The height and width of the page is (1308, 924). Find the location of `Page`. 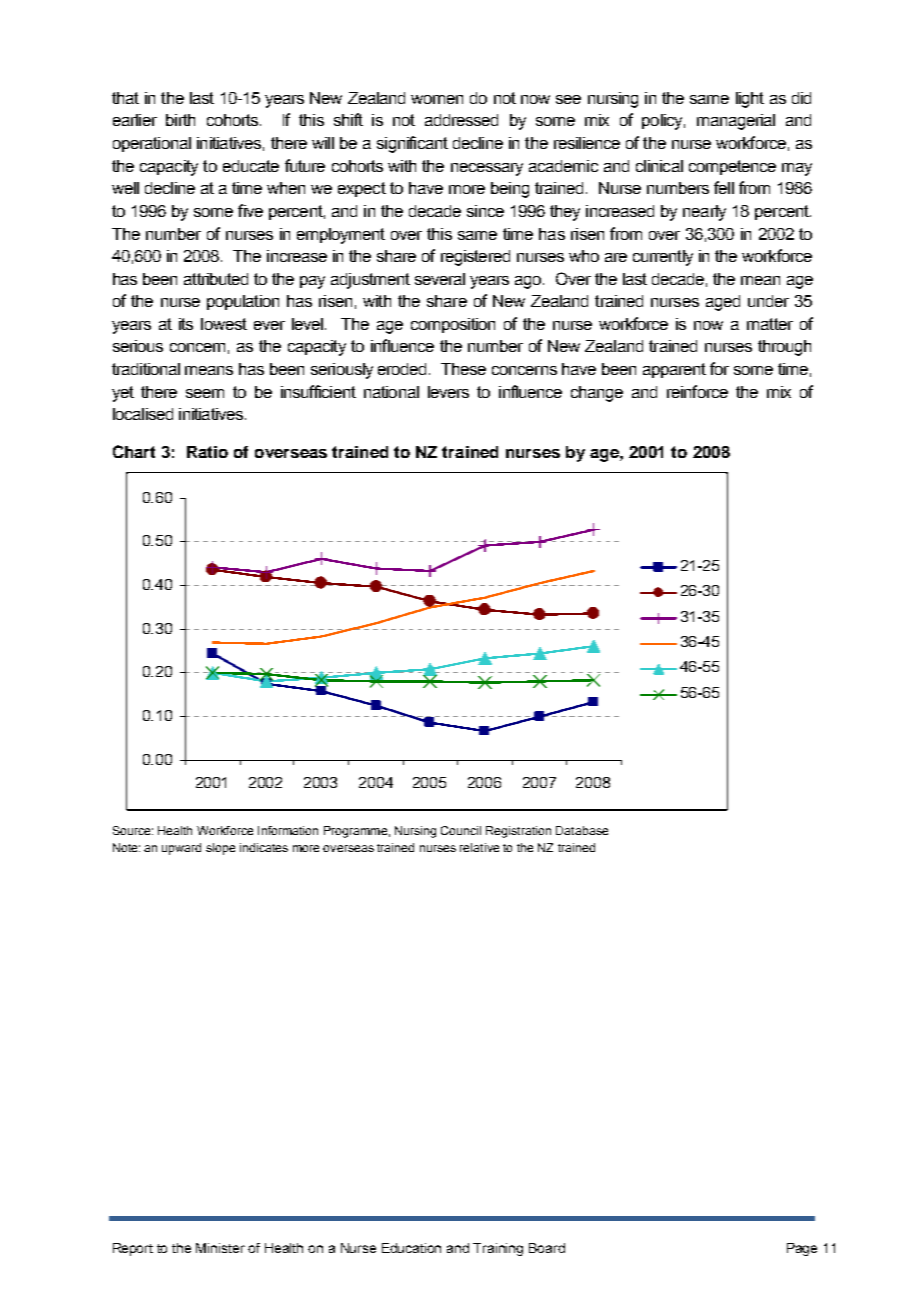

Page is located at coordinates (802, 1249).
